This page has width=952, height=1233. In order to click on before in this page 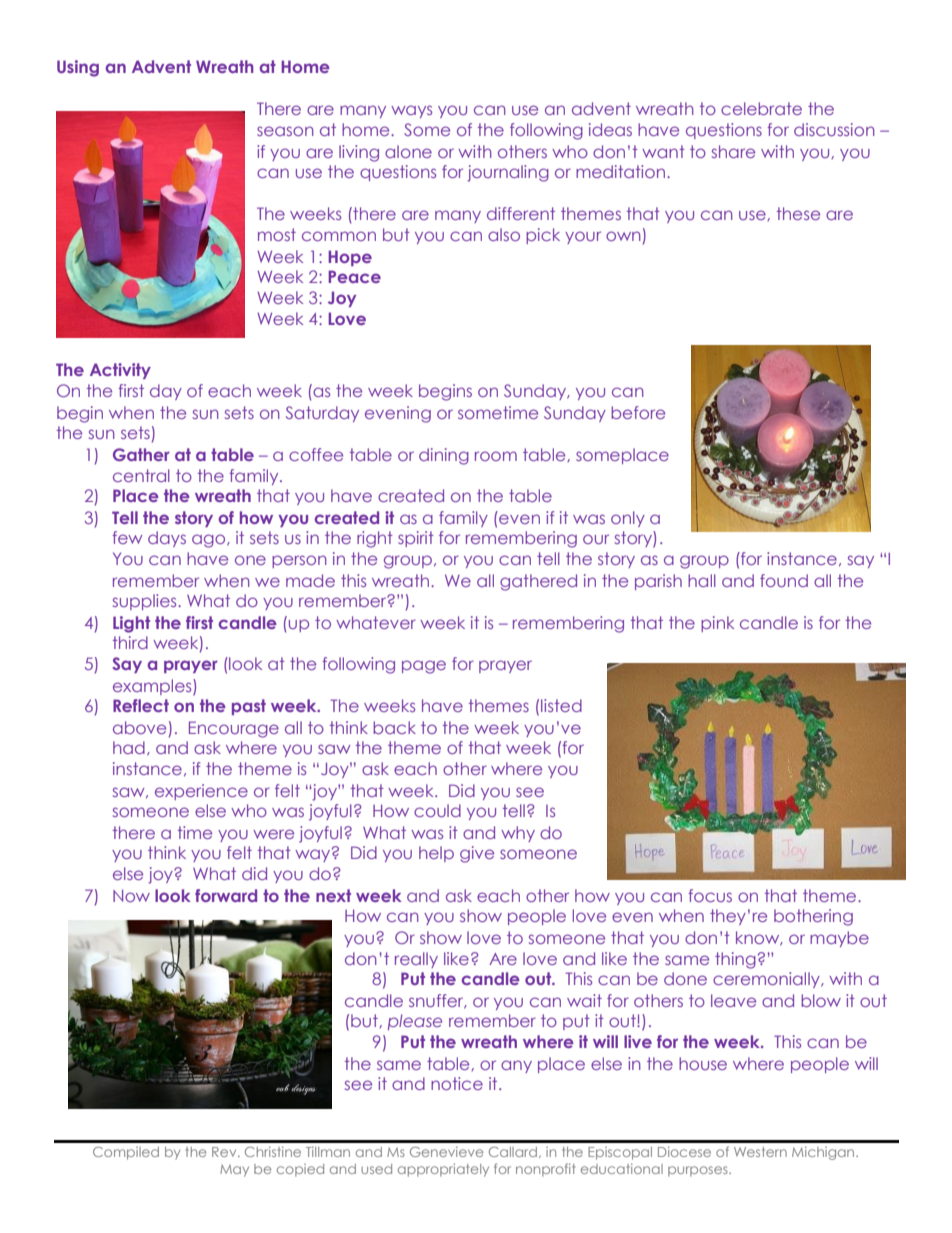, I will do `click(638, 412)`.
